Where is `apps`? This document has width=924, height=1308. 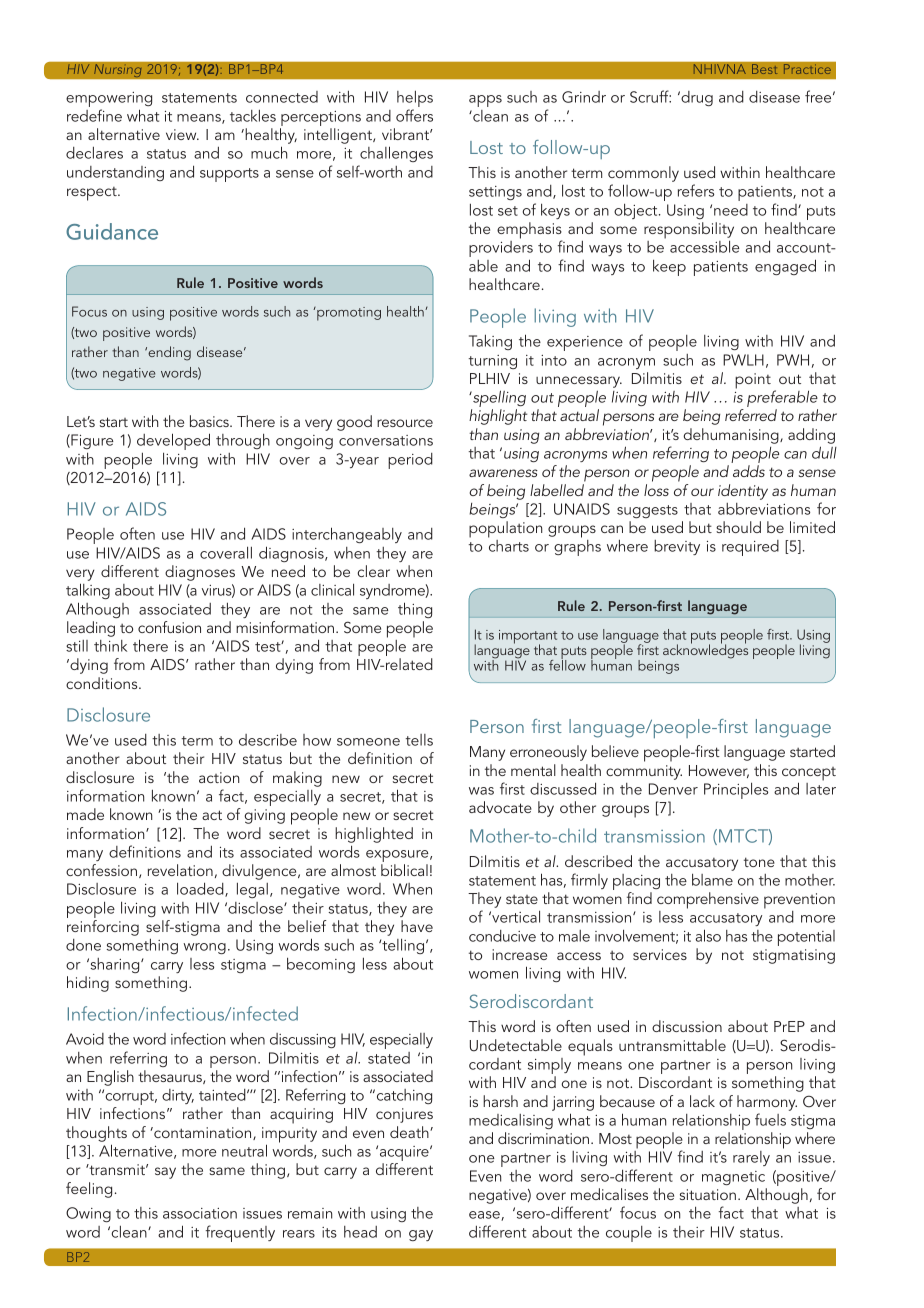 apps is located at coordinates (485, 101).
